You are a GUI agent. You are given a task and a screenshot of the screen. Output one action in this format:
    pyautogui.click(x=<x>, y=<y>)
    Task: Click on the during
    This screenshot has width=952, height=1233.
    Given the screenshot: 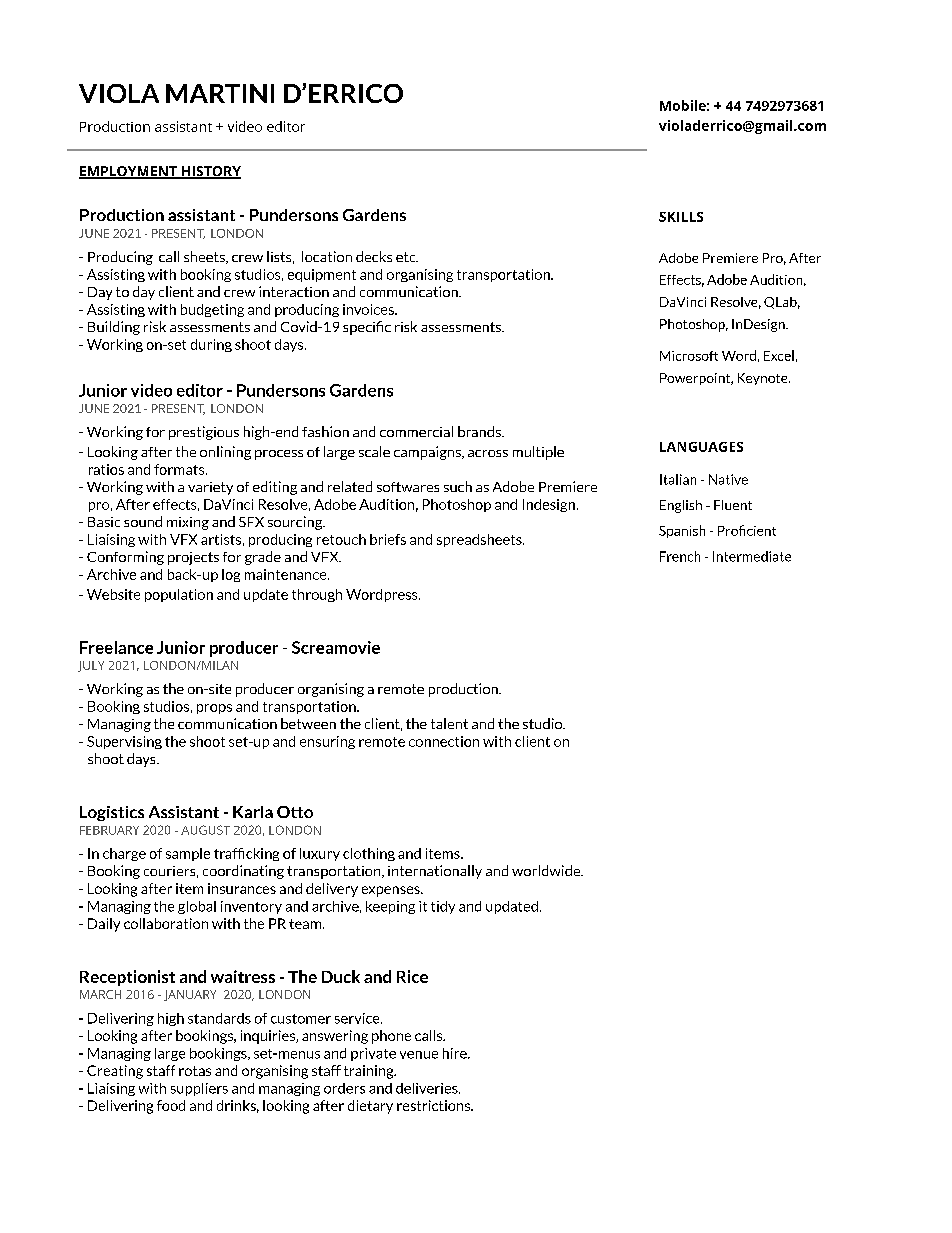 What is the action you would take?
    pyautogui.click(x=211, y=345)
